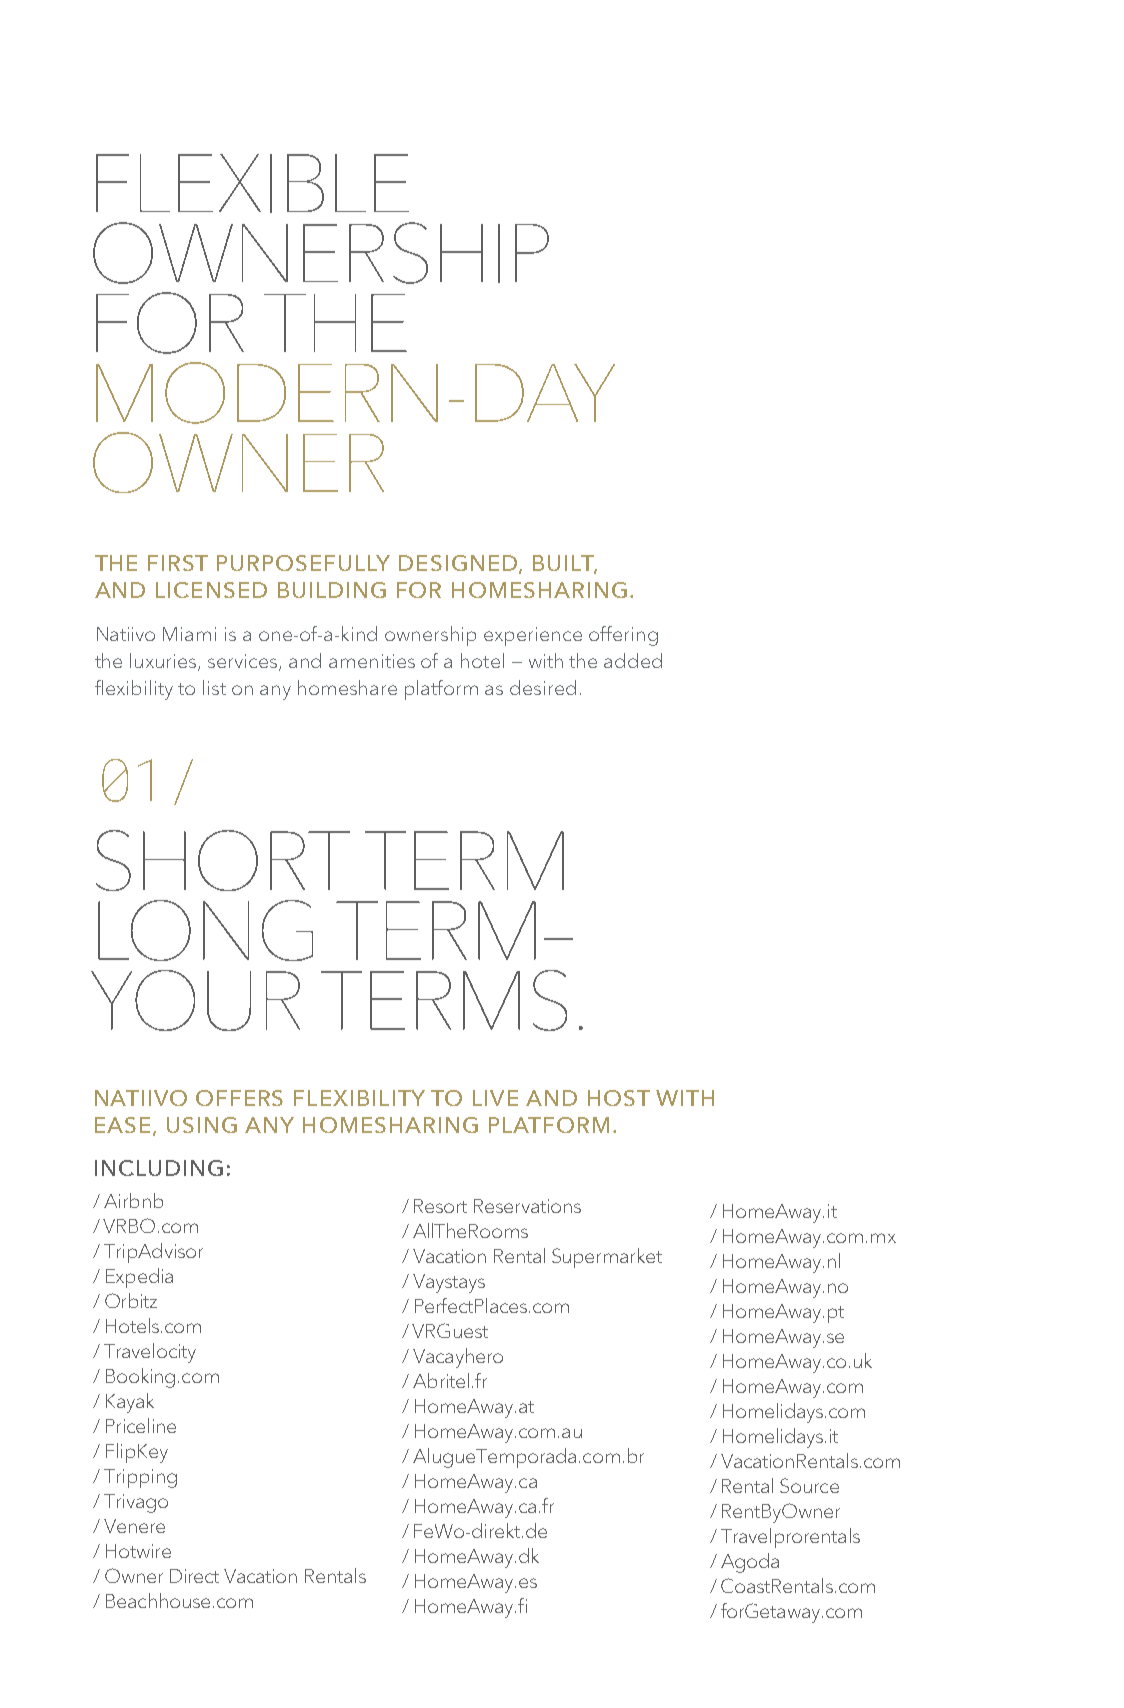 The image size is (1124, 1708). I want to click on DESIGNED, so click(459, 564).
